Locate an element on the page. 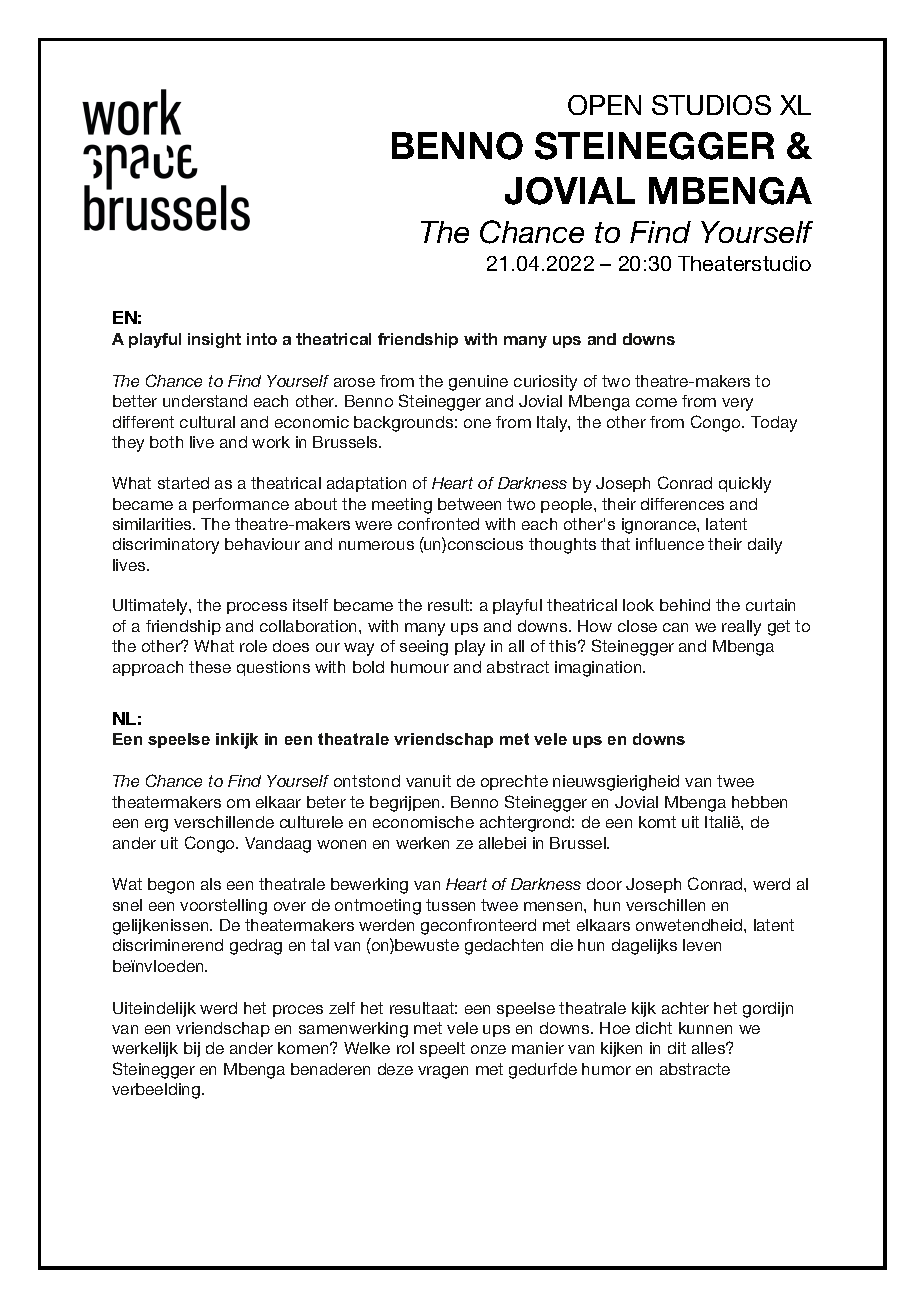 This image has height=1308, width=924. bij is located at coordinates (192, 1049).
